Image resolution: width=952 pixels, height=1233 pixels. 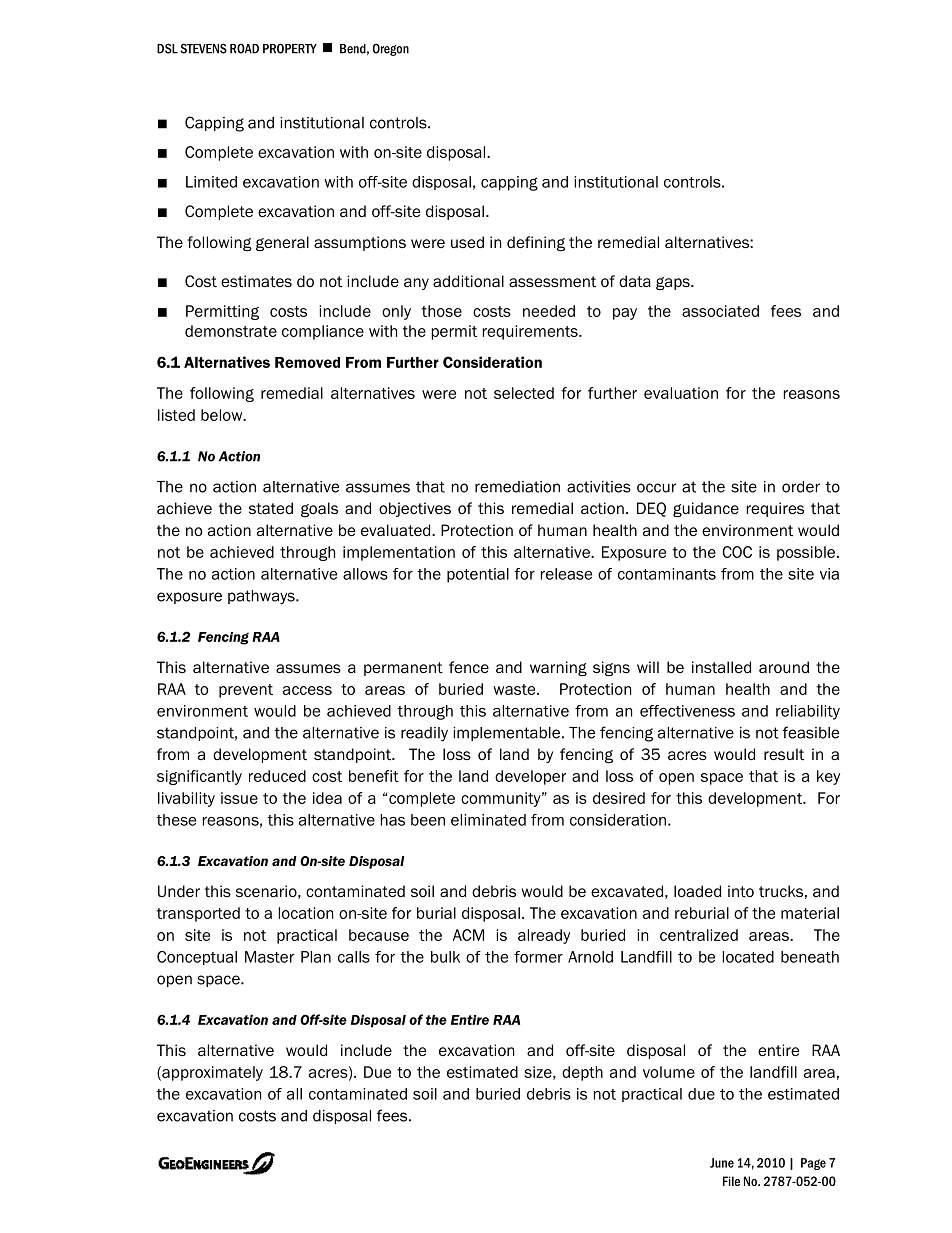 What do you see at coordinates (784, 754) in the screenshot?
I see `result` at bounding box center [784, 754].
